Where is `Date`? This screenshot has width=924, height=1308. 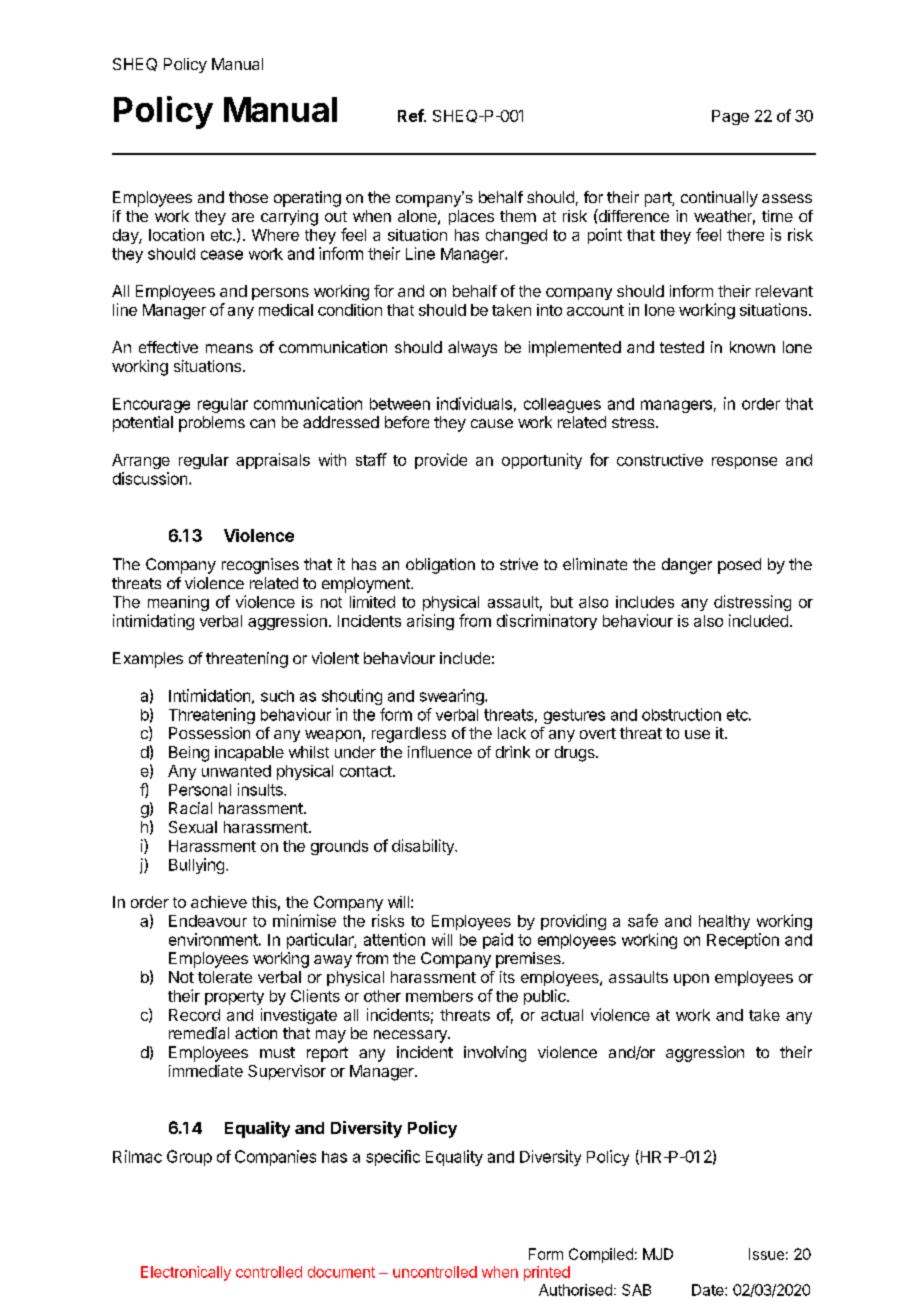 Date is located at coordinates (709, 1290).
